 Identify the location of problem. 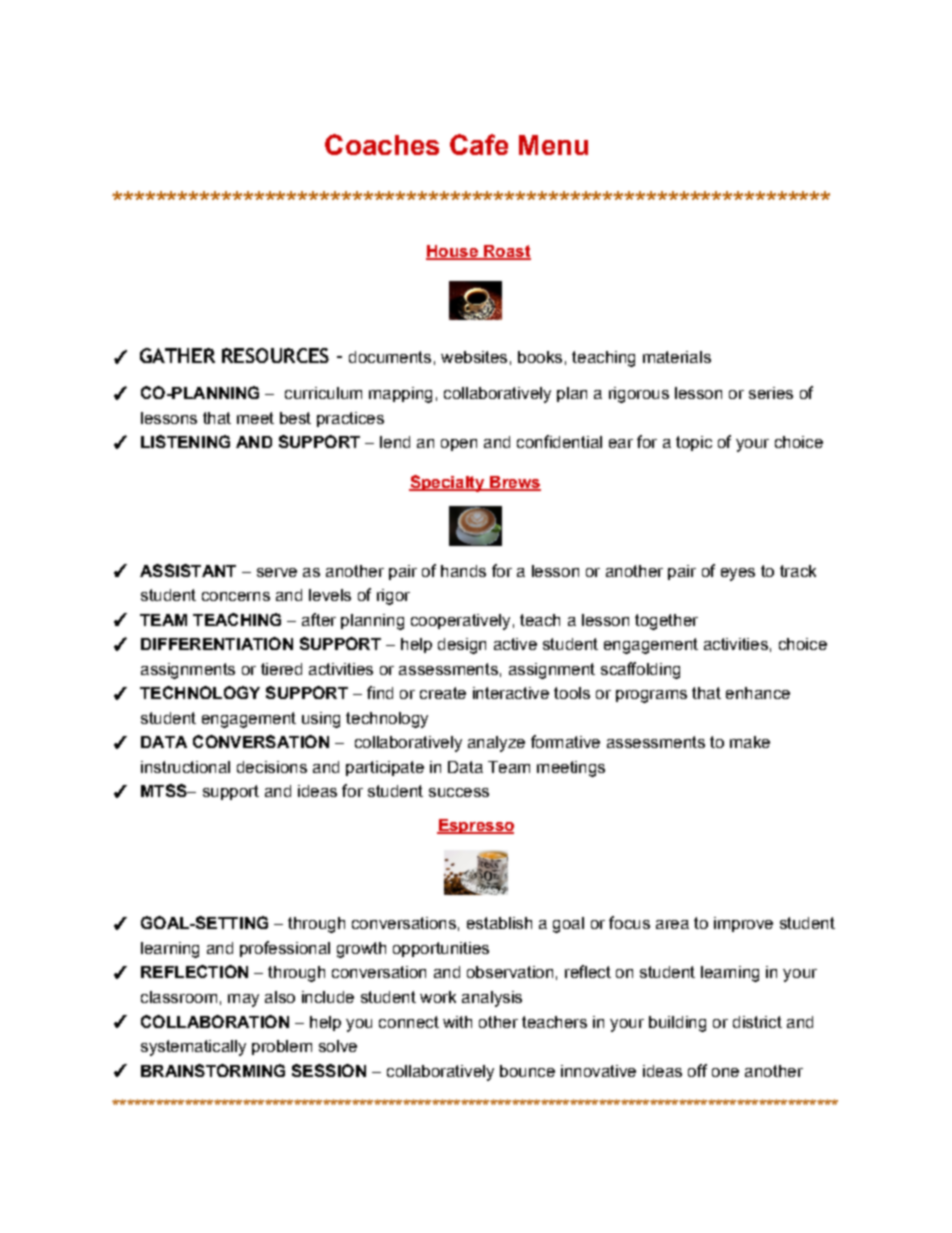
(282, 1047).
